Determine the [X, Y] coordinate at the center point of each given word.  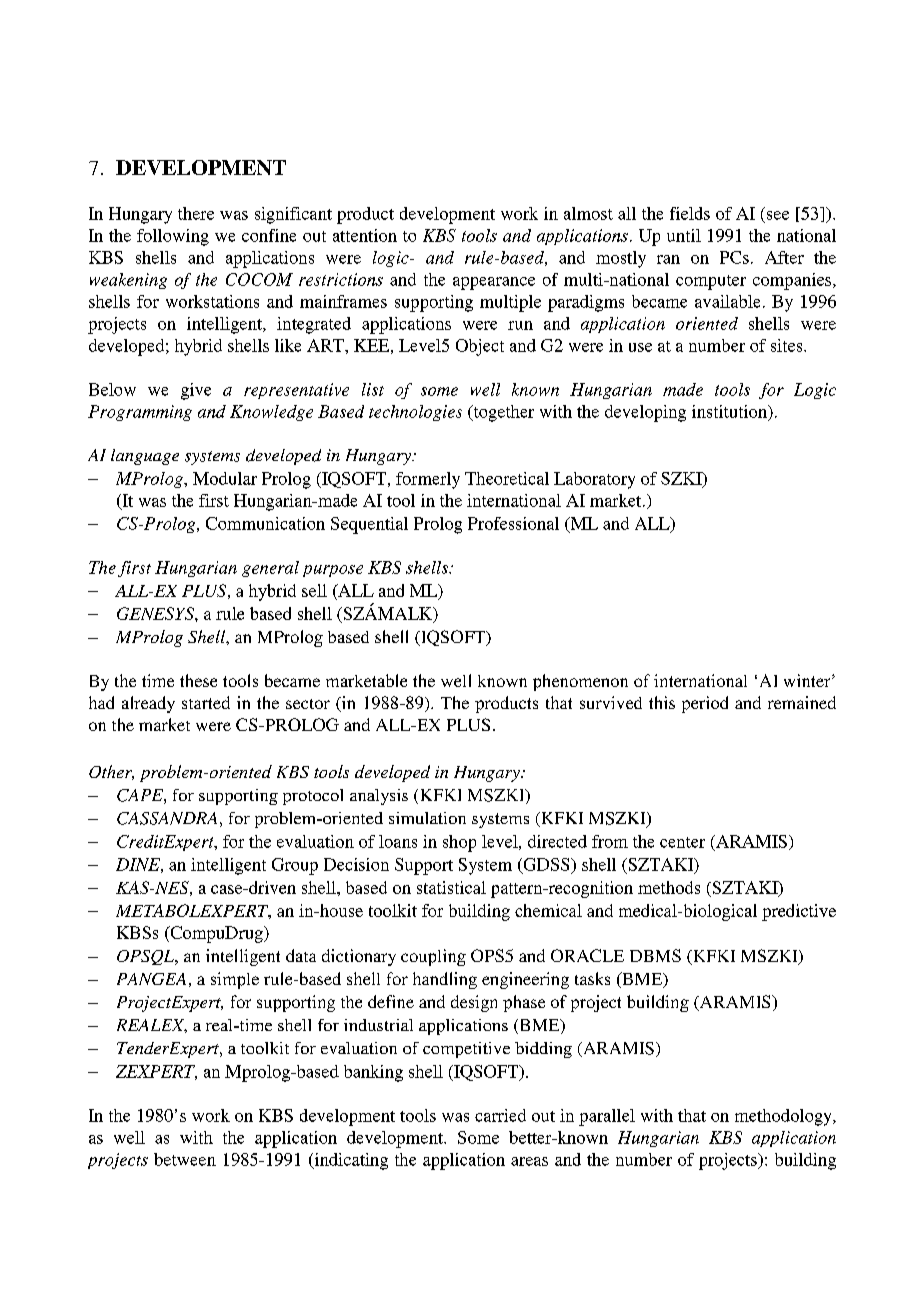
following [173, 237]
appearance [494, 283]
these [198, 680]
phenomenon [580, 682]
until [684, 235]
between [185, 1159]
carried [500, 1115]
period [705, 704]
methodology [784, 1117]
